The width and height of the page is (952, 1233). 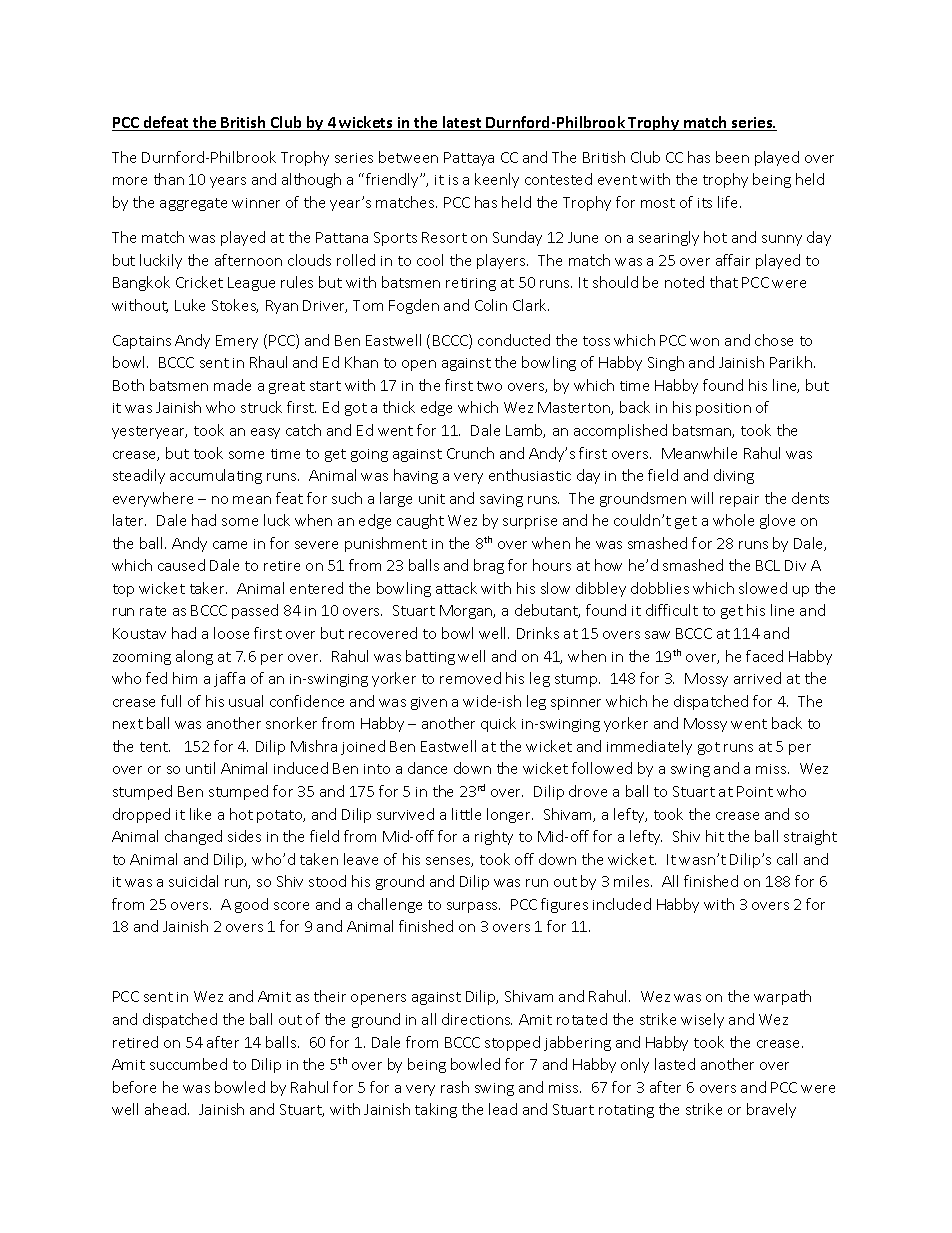 I want to click on Crunch, so click(x=470, y=453).
